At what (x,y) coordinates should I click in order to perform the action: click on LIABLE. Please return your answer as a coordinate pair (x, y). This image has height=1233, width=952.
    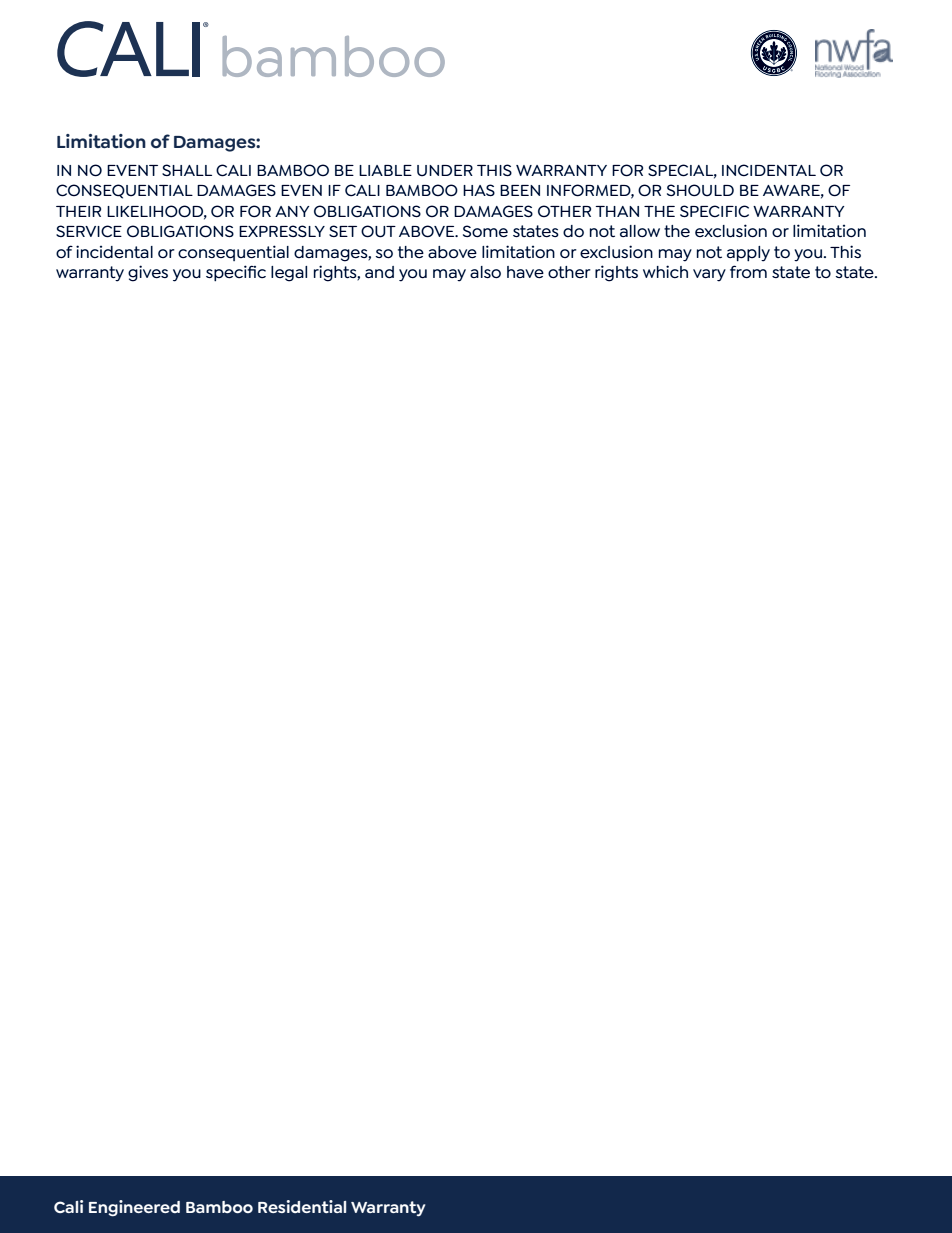
    Looking at the image, I should click on (385, 170).
